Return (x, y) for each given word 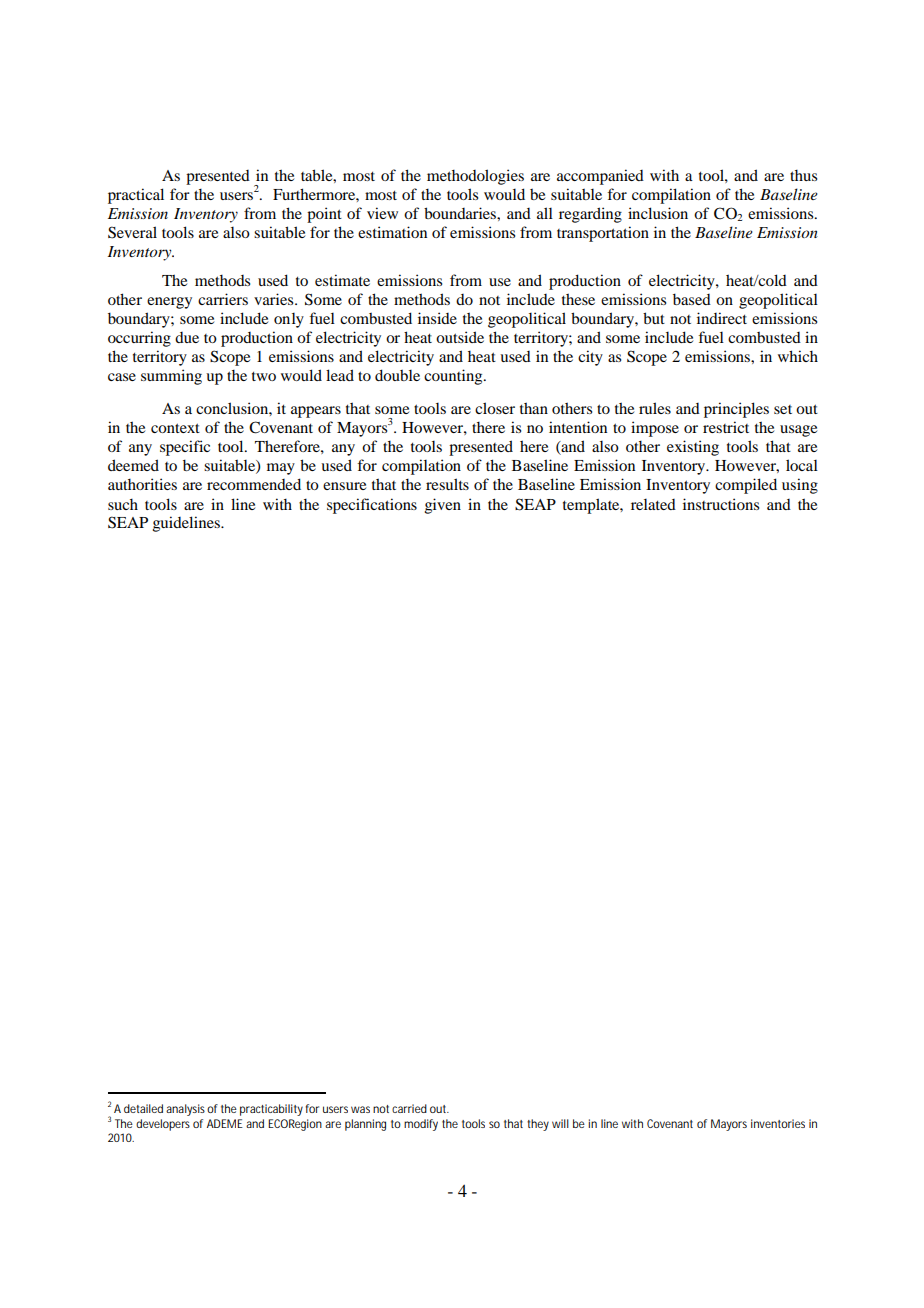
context (175, 428)
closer (495, 408)
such (123, 504)
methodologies (475, 177)
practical (136, 196)
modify (421, 1125)
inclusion (658, 213)
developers (163, 1125)
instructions (721, 504)
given (443, 506)
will (560, 1123)
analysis (187, 1110)
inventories (778, 1123)
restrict (726, 427)
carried (409, 1108)
